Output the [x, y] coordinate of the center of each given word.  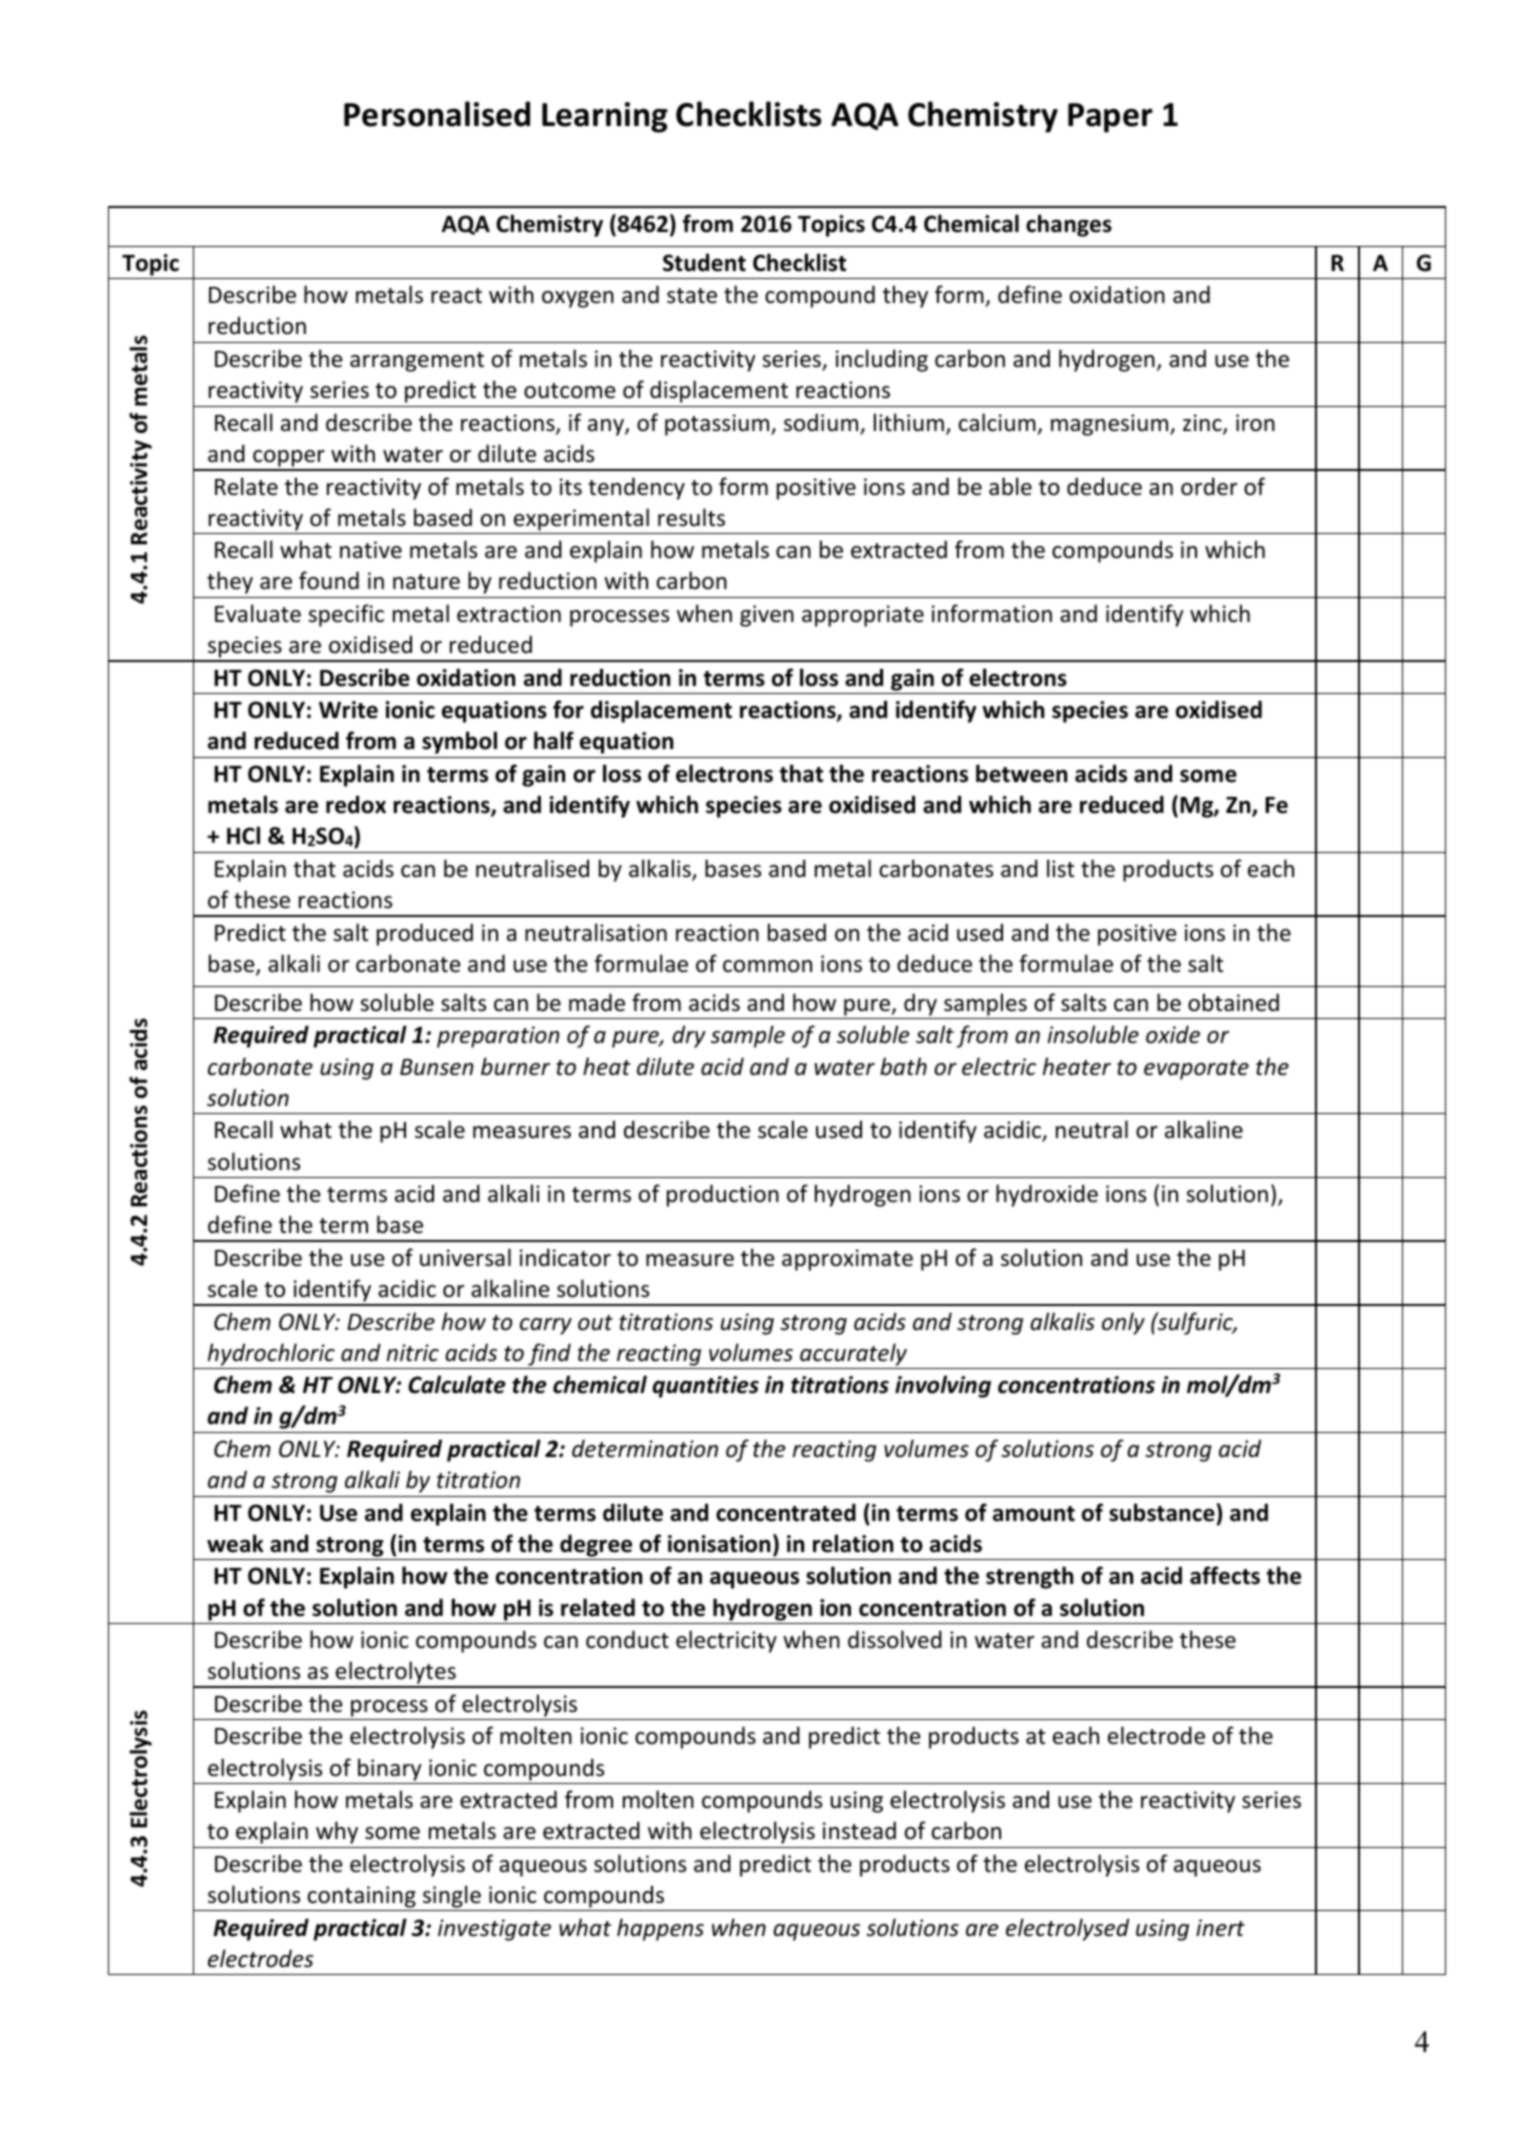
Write [348, 710]
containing [362, 1897]
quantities [706, 1387]
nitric [413, 1353]
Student [704, 262]
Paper [1110, 118]
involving [943, 1386]
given [767, 616]
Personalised [437, 114]
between [1021, 773]
